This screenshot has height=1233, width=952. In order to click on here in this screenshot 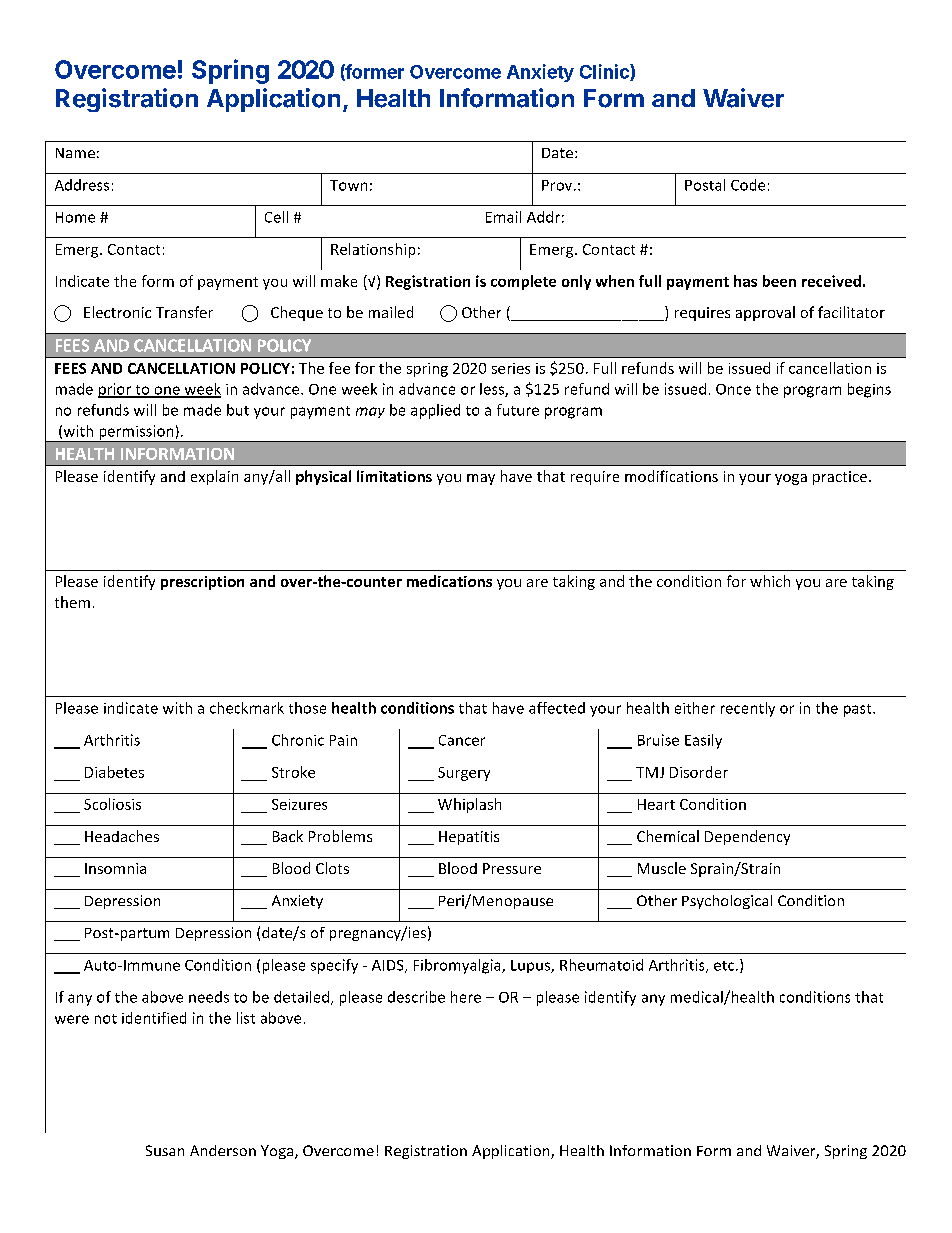, I will do `click(466, 997)`.
